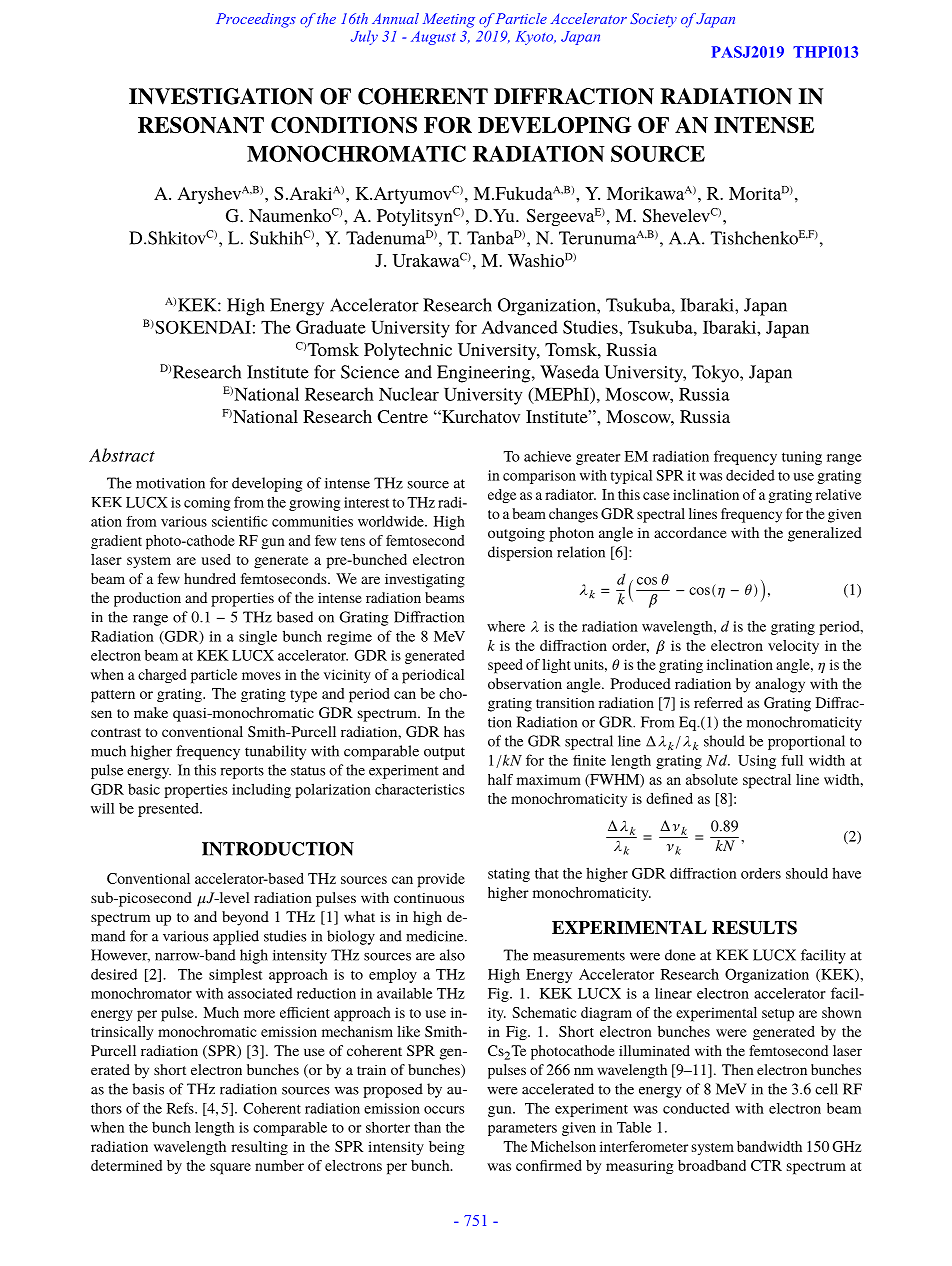 The width and height of the screenshot is (952, 1266). I want to click on Refs, so click(181, 1108).
